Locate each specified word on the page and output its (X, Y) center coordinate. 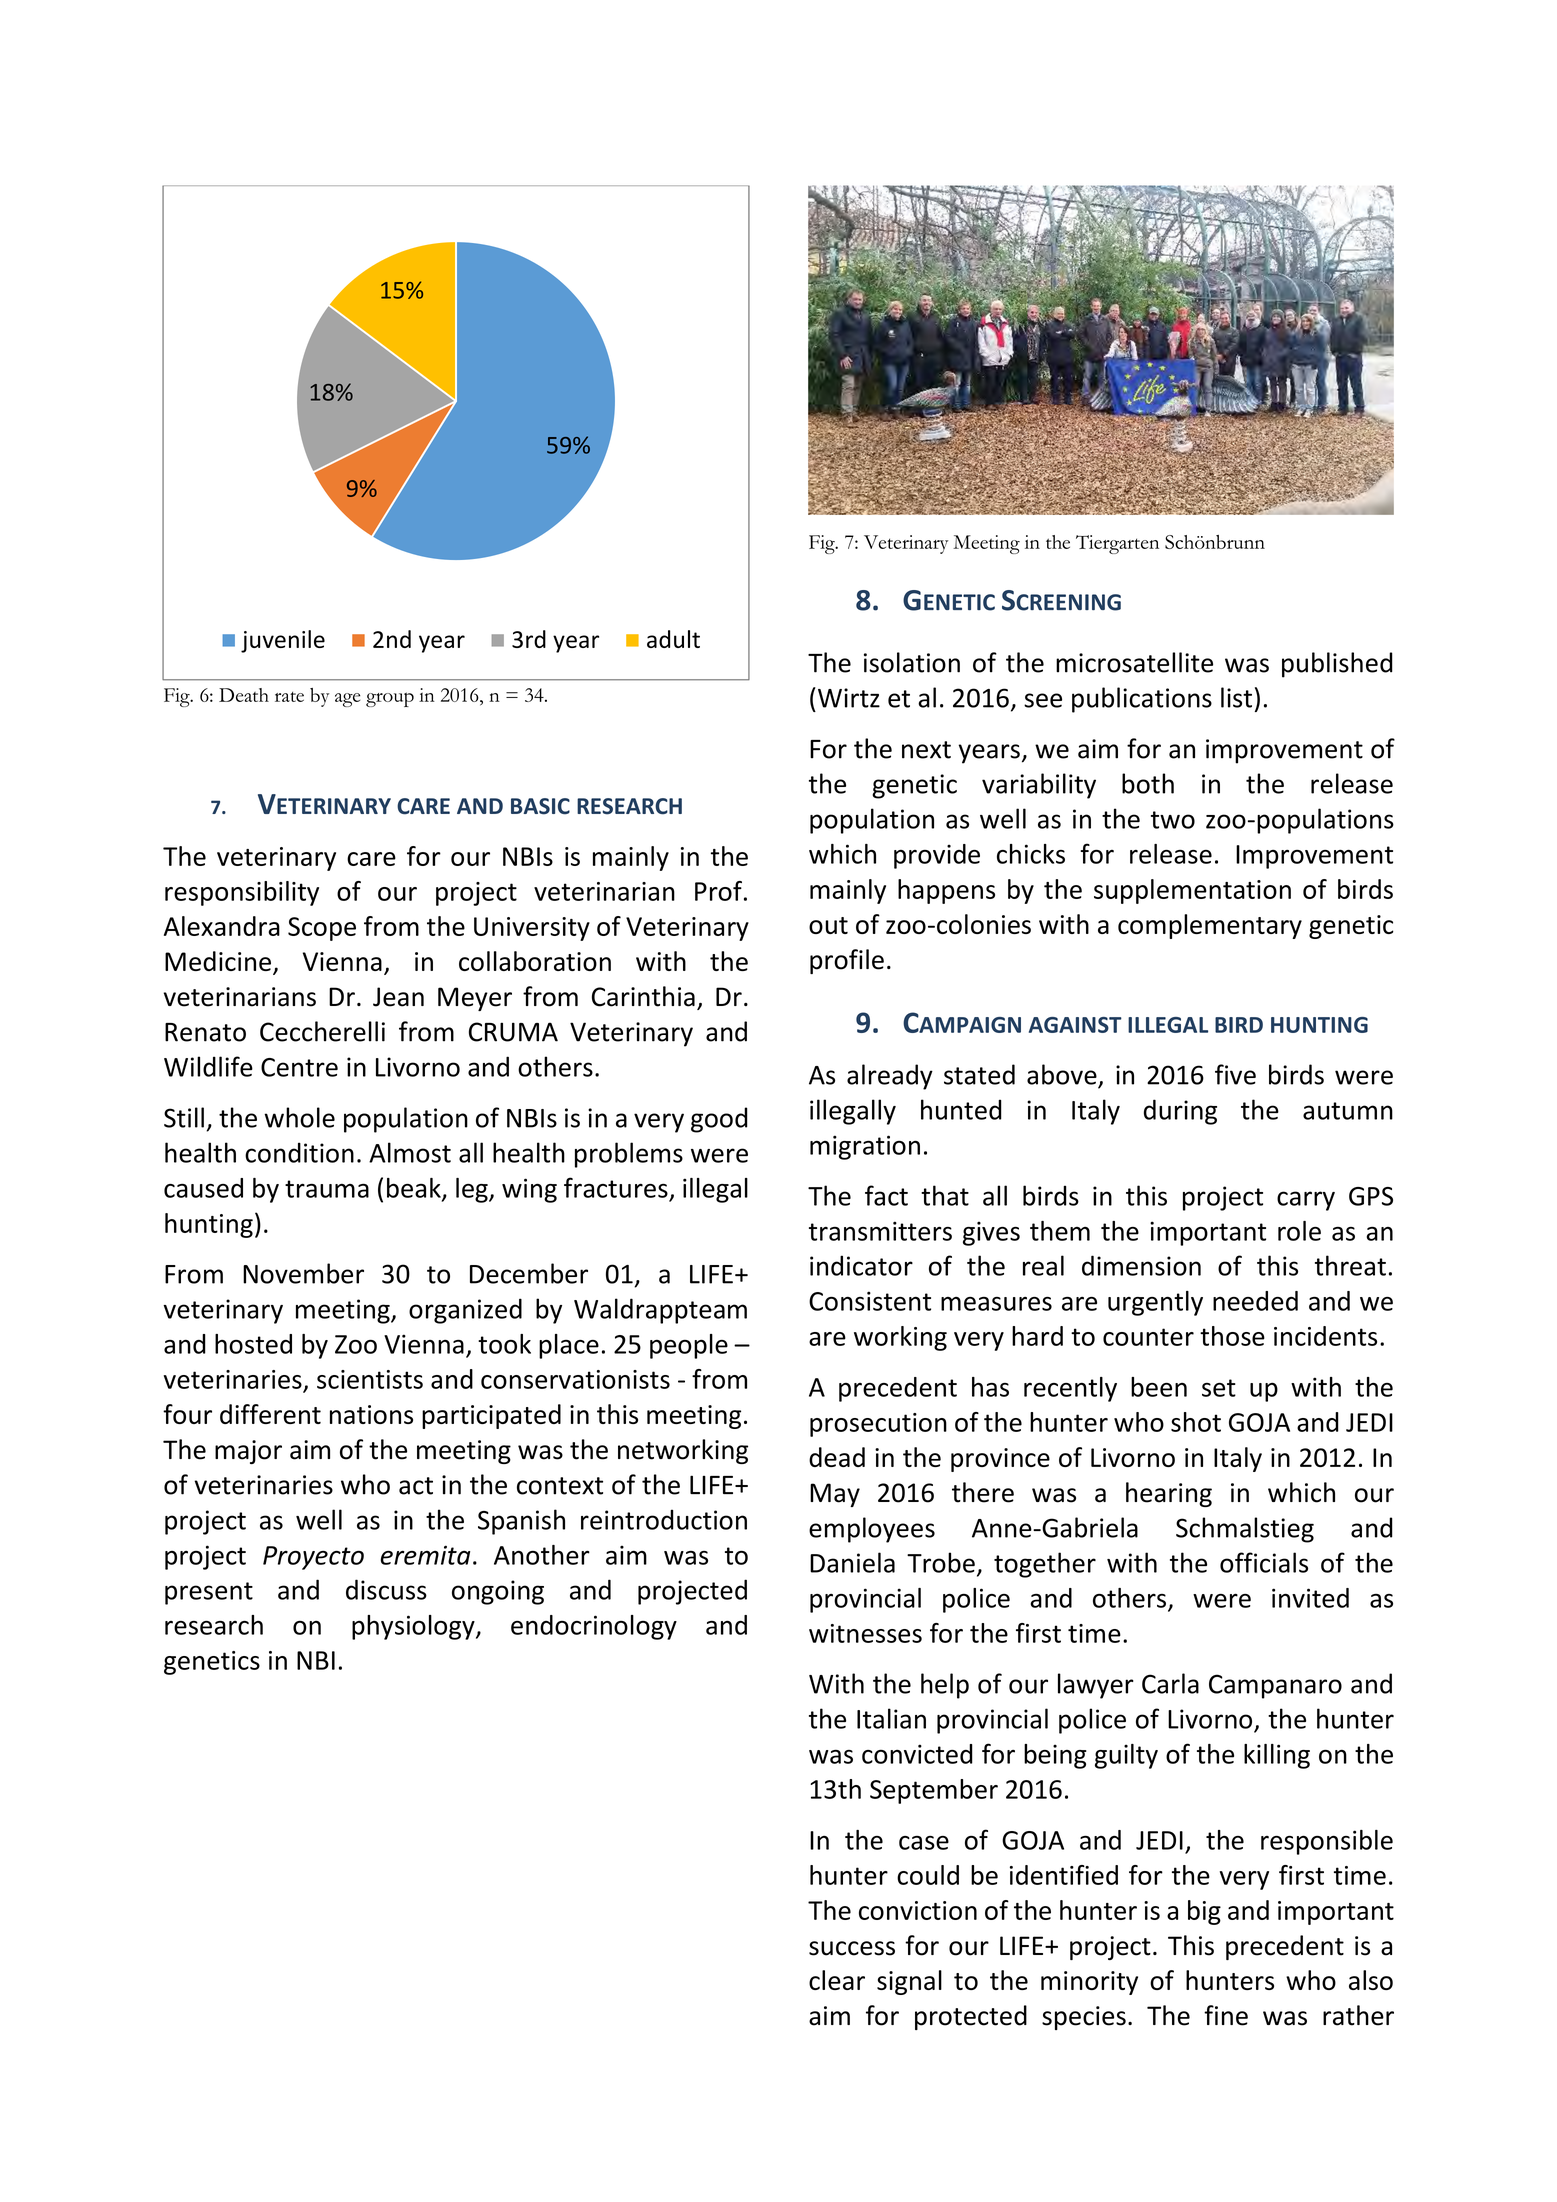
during (1180, 1112)
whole (299, 1117)
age (347, 700)
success (852, 1948)
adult (673, 639)
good (719, 1120)
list (1236, 697)
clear (837, 1980)
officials (1264, 1562)
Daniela (852, 1562)
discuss (386, 1589)
